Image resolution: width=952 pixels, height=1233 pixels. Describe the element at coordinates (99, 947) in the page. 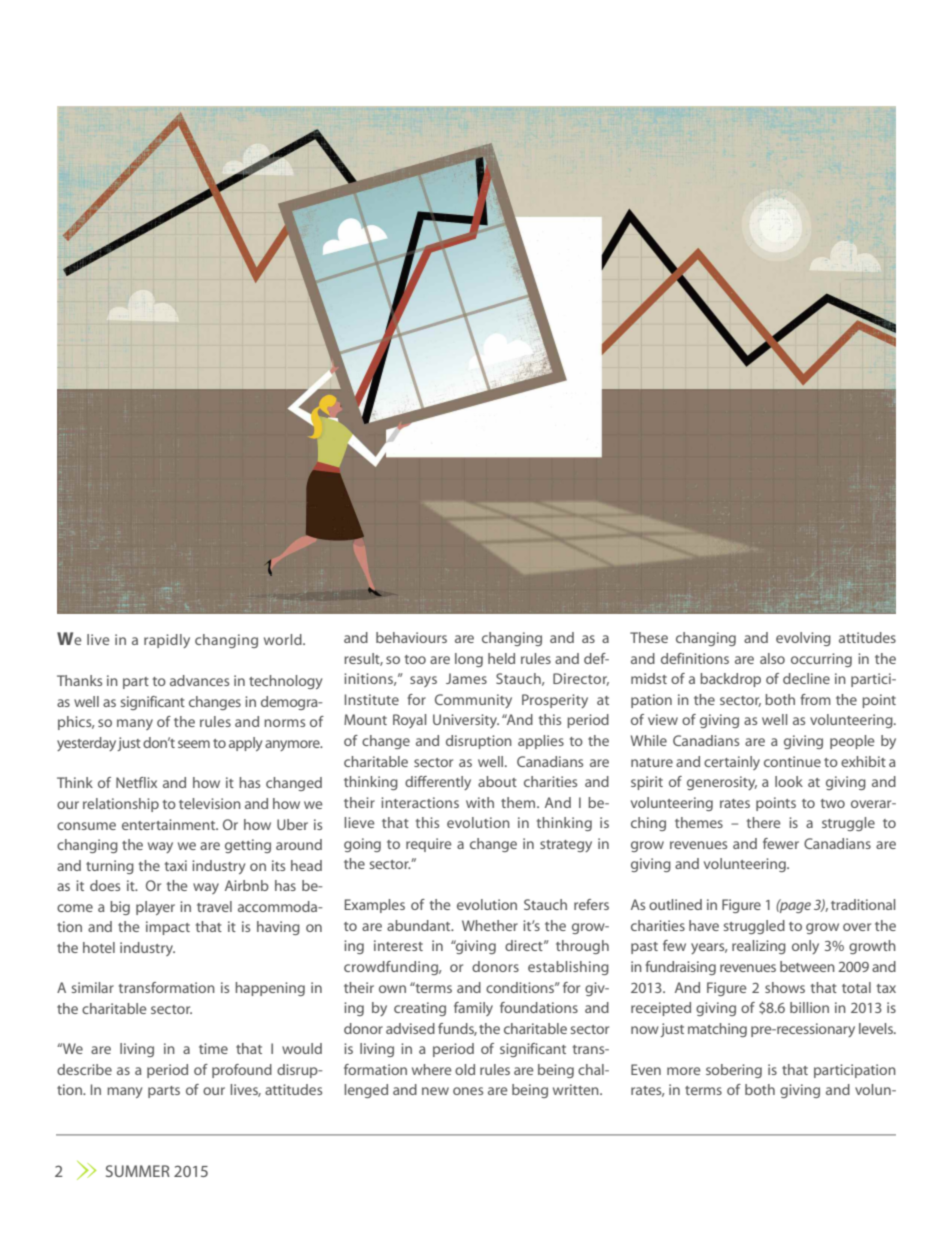

I see `hotel` at that location.
